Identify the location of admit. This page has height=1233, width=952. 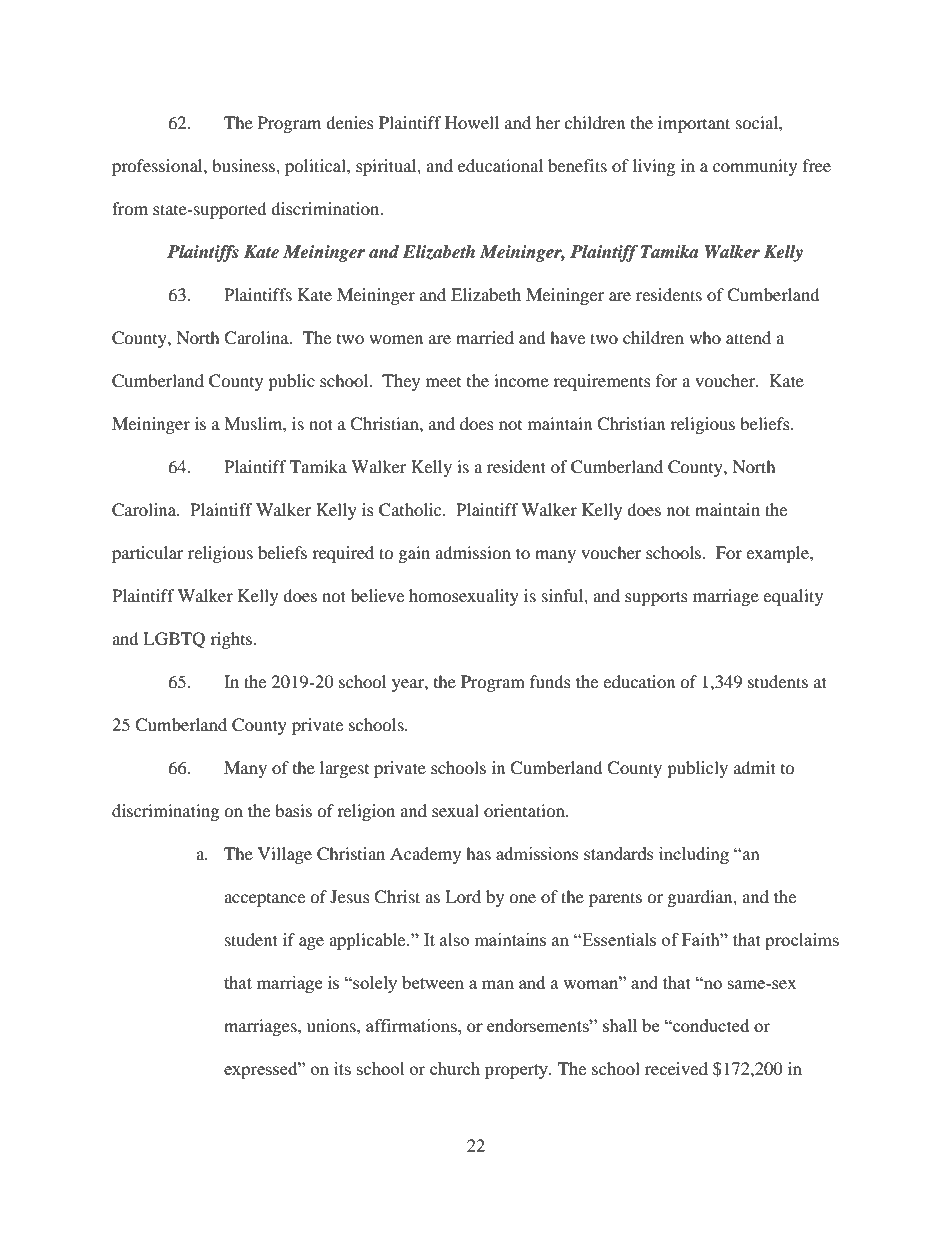
(755, 767).
